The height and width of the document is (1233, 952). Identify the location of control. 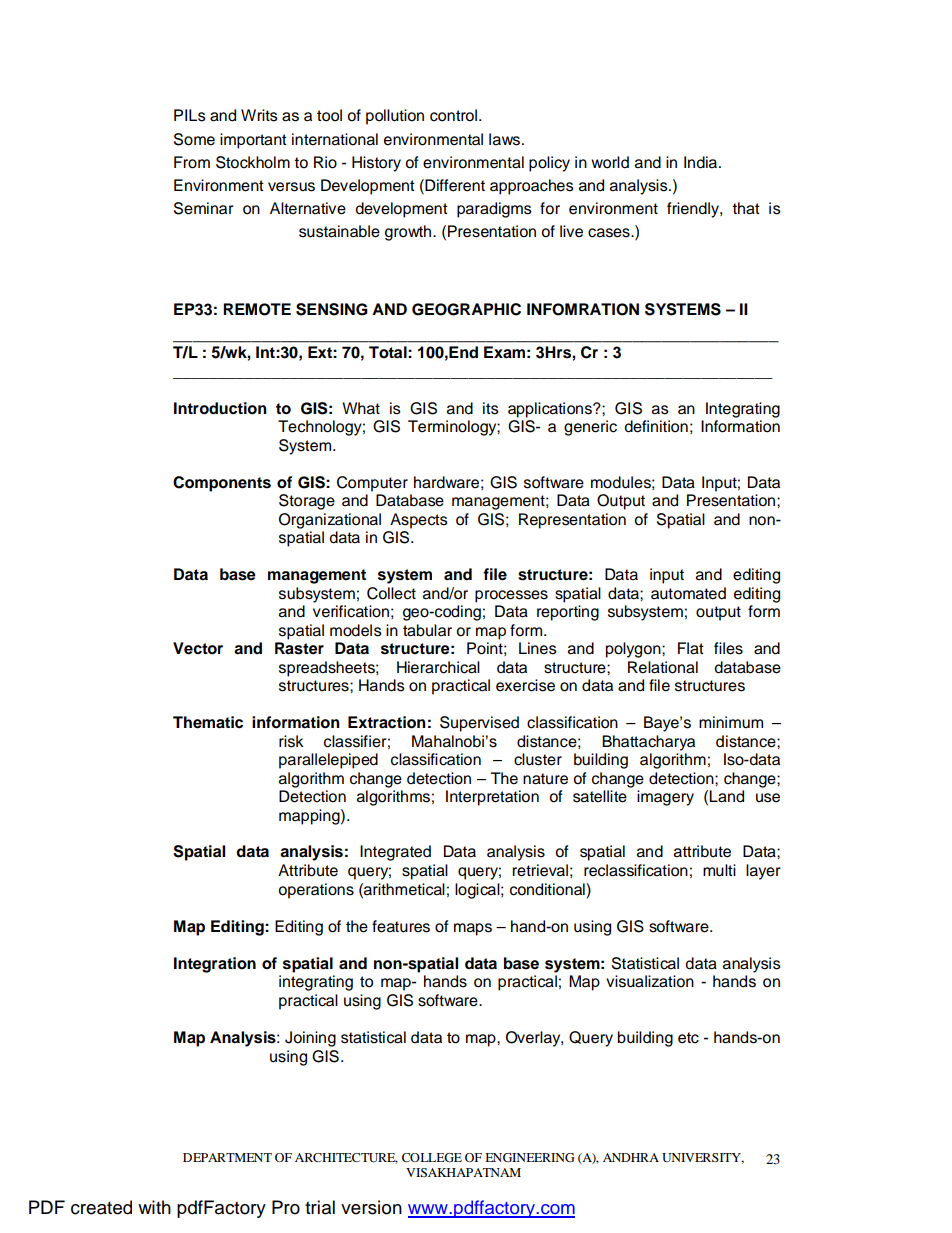
(453, 115).
